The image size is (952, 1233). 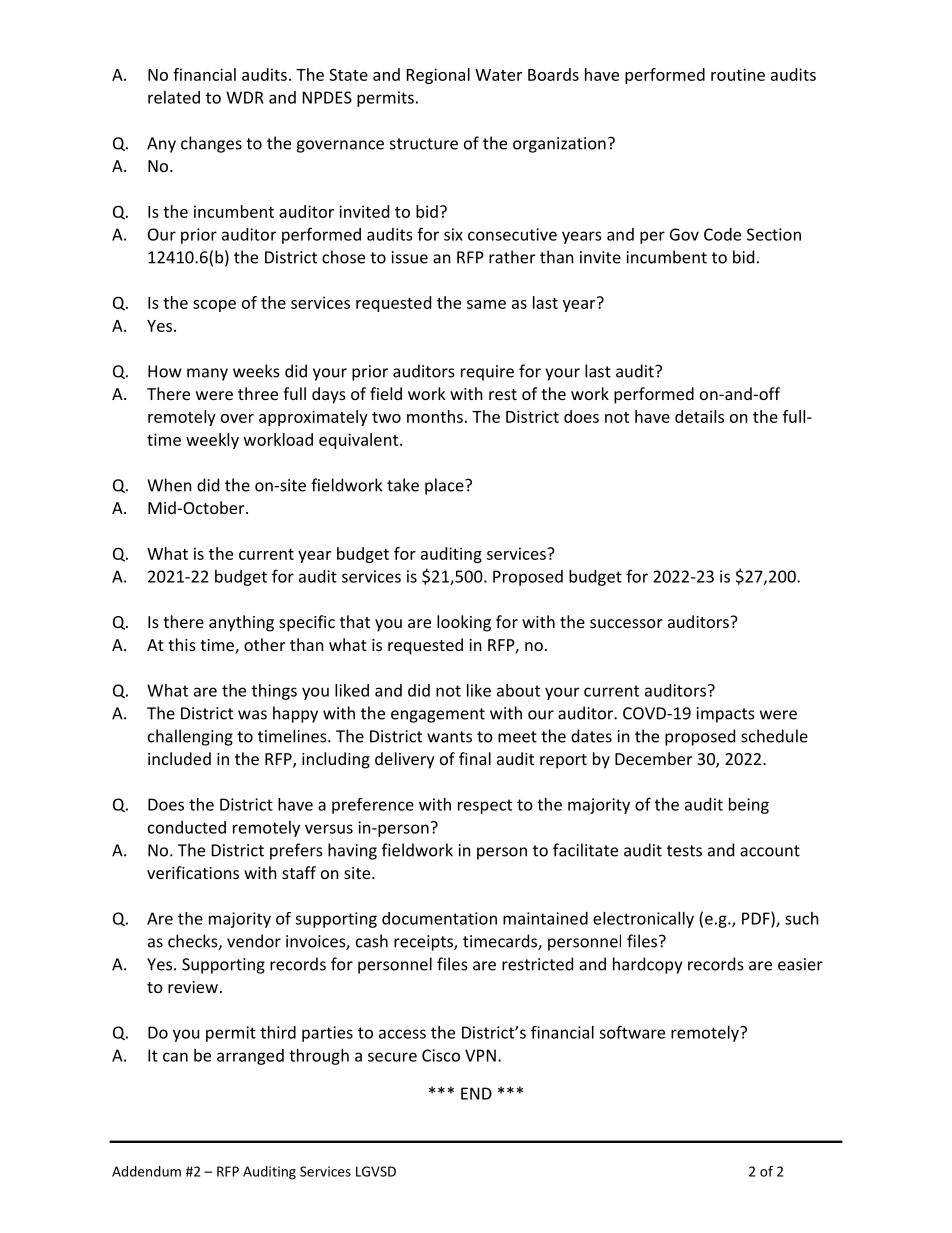 I want to click on When, so click(x=169, y=485).
